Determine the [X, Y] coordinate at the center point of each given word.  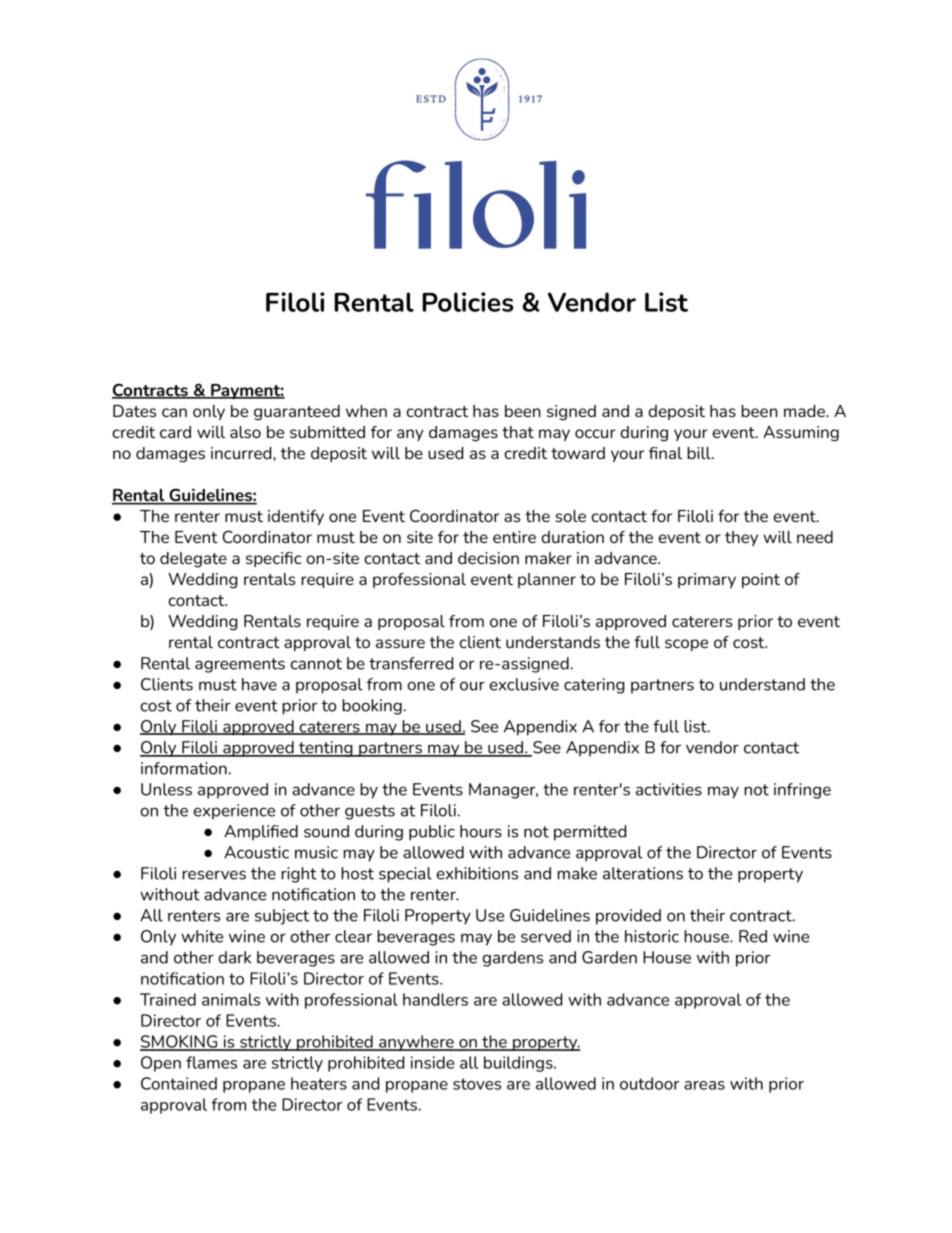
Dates [134, 411]
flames [211, 1062]
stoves [477, 1084]
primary [707, 580]
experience [234, 812]
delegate [193, 560]
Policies [468, 302]
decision [488, 558]
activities [669, 789]
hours [481, 831]
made [805, 411]
